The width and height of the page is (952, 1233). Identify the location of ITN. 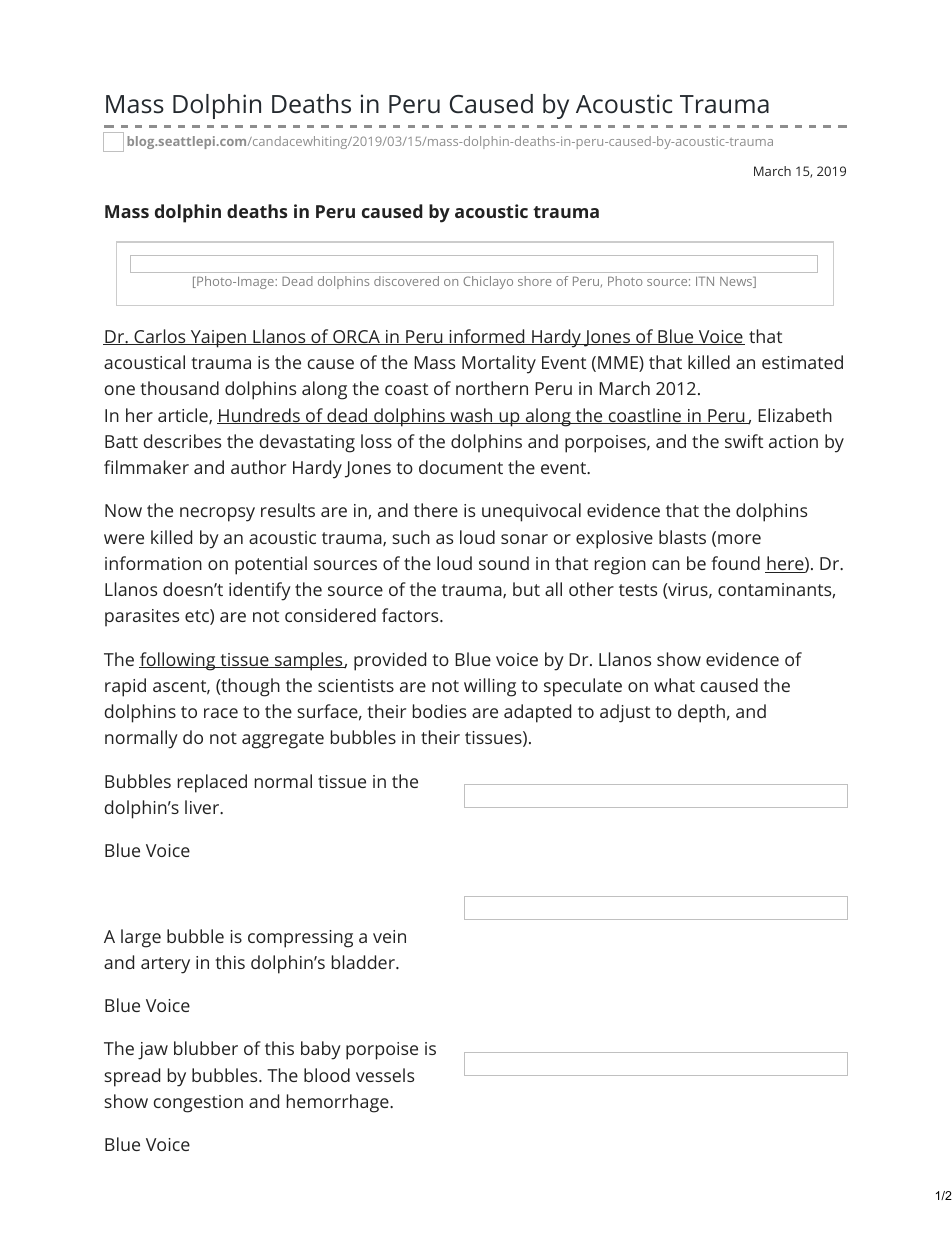
(705, 281).
